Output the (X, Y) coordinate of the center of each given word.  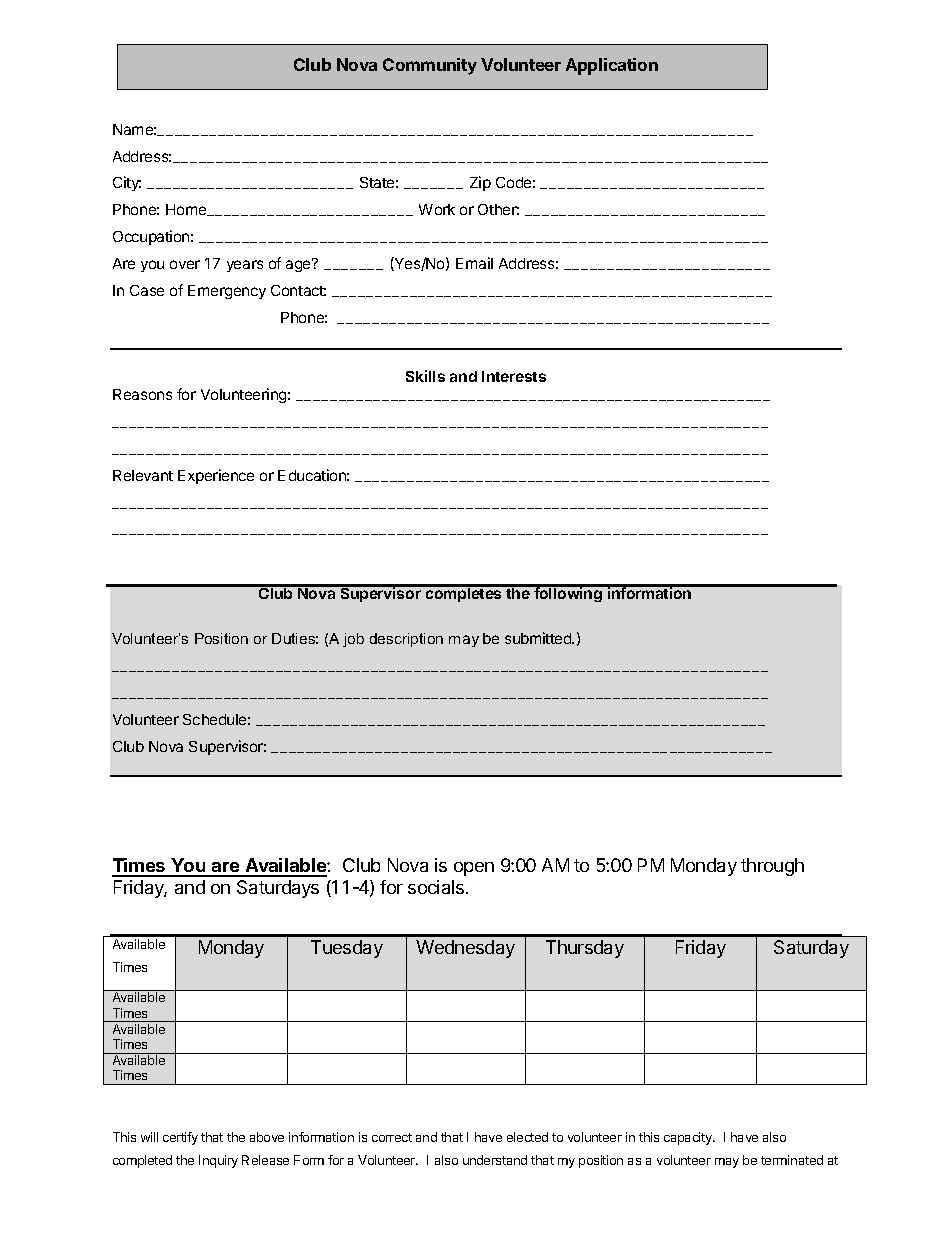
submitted (539, 638)
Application (612, 66)
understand (495, 1160)
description (406, 640)
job (353, 640)
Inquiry (218, 1161)
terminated (792, 1160)
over (185, 264)
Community (430, 66)
